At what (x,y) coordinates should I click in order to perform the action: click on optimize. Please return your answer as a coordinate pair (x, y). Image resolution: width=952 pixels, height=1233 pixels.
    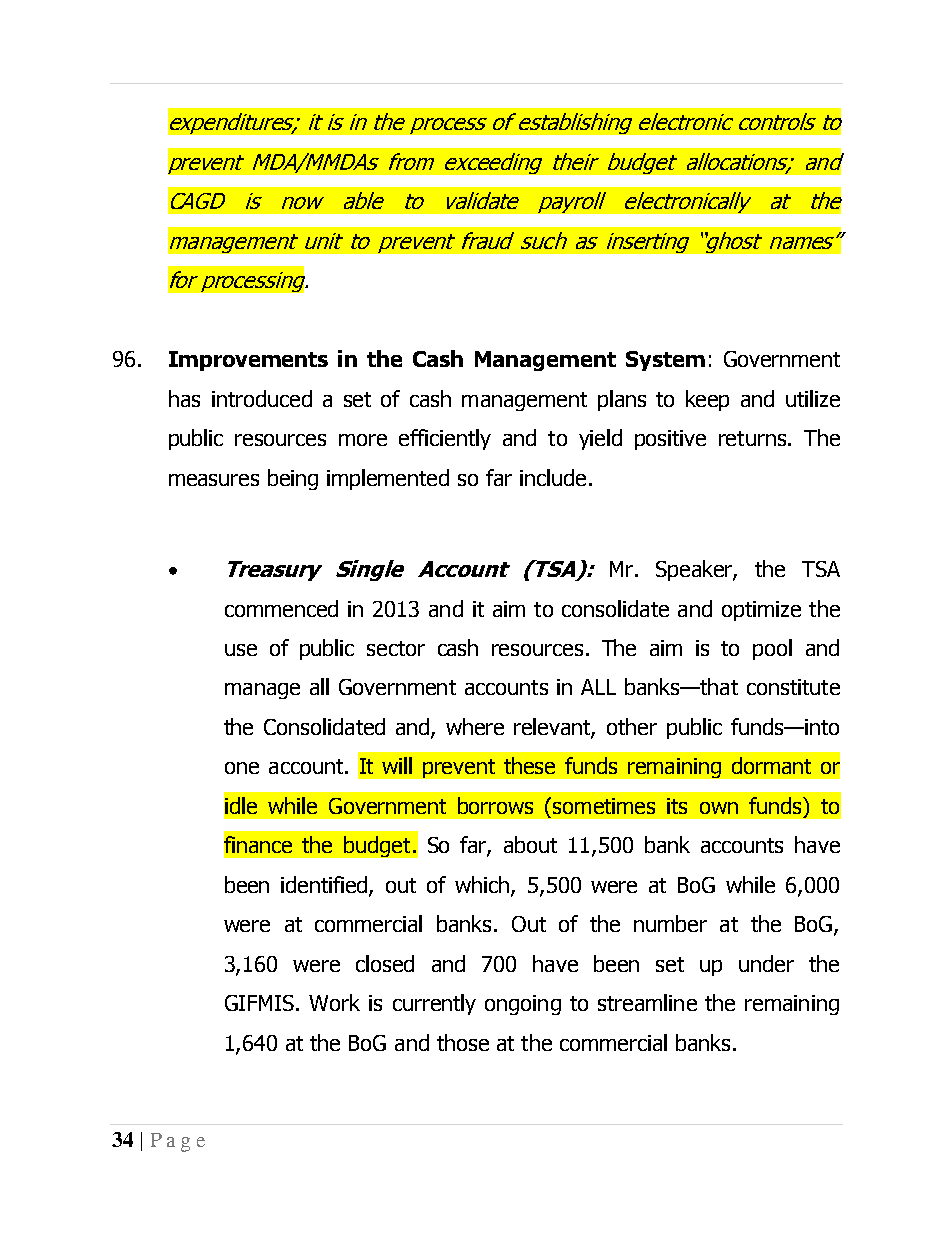
    Looking at the image, I should click on (761, 611).
